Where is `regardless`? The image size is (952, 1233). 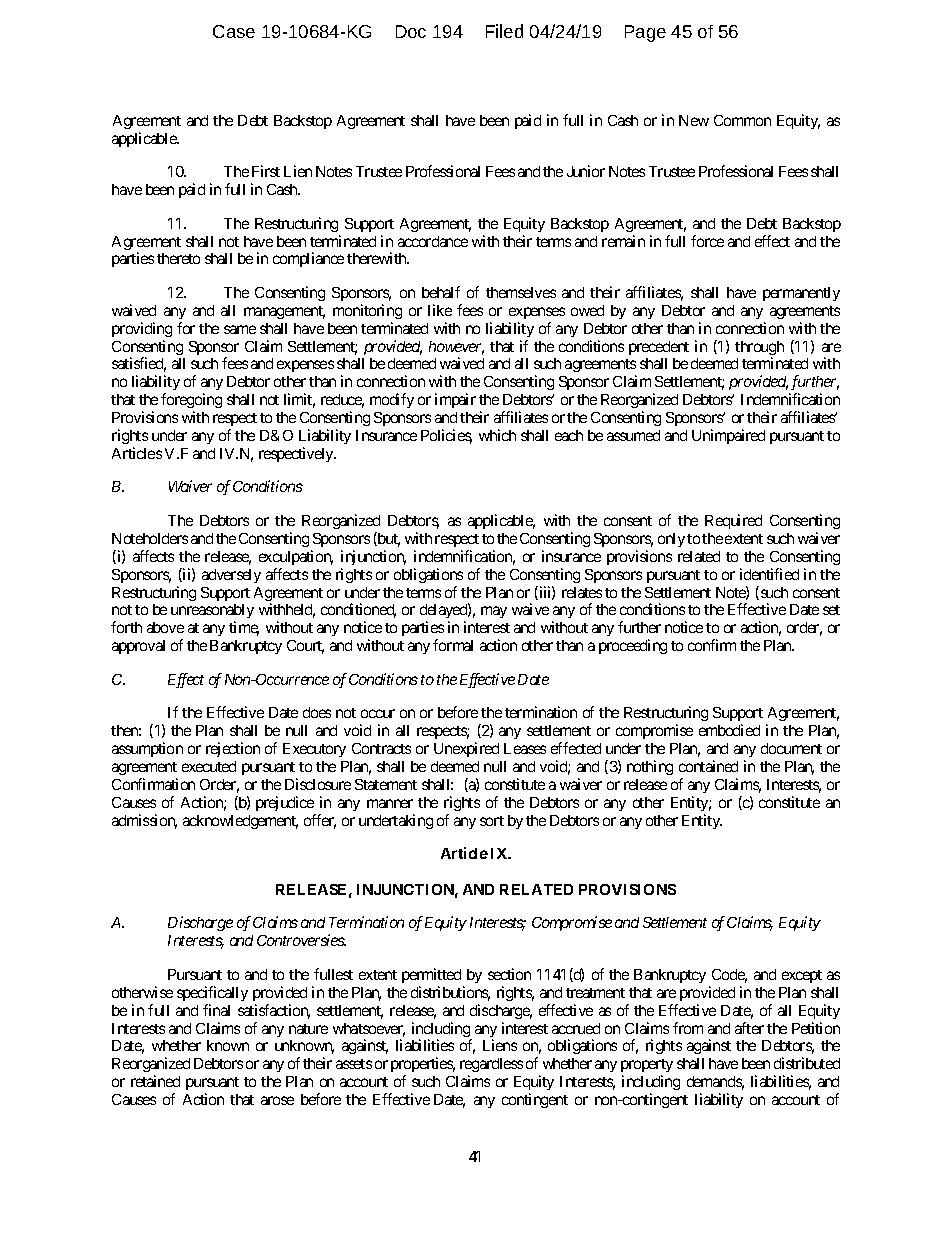
regardless is located at coordinates (491, 1067).
